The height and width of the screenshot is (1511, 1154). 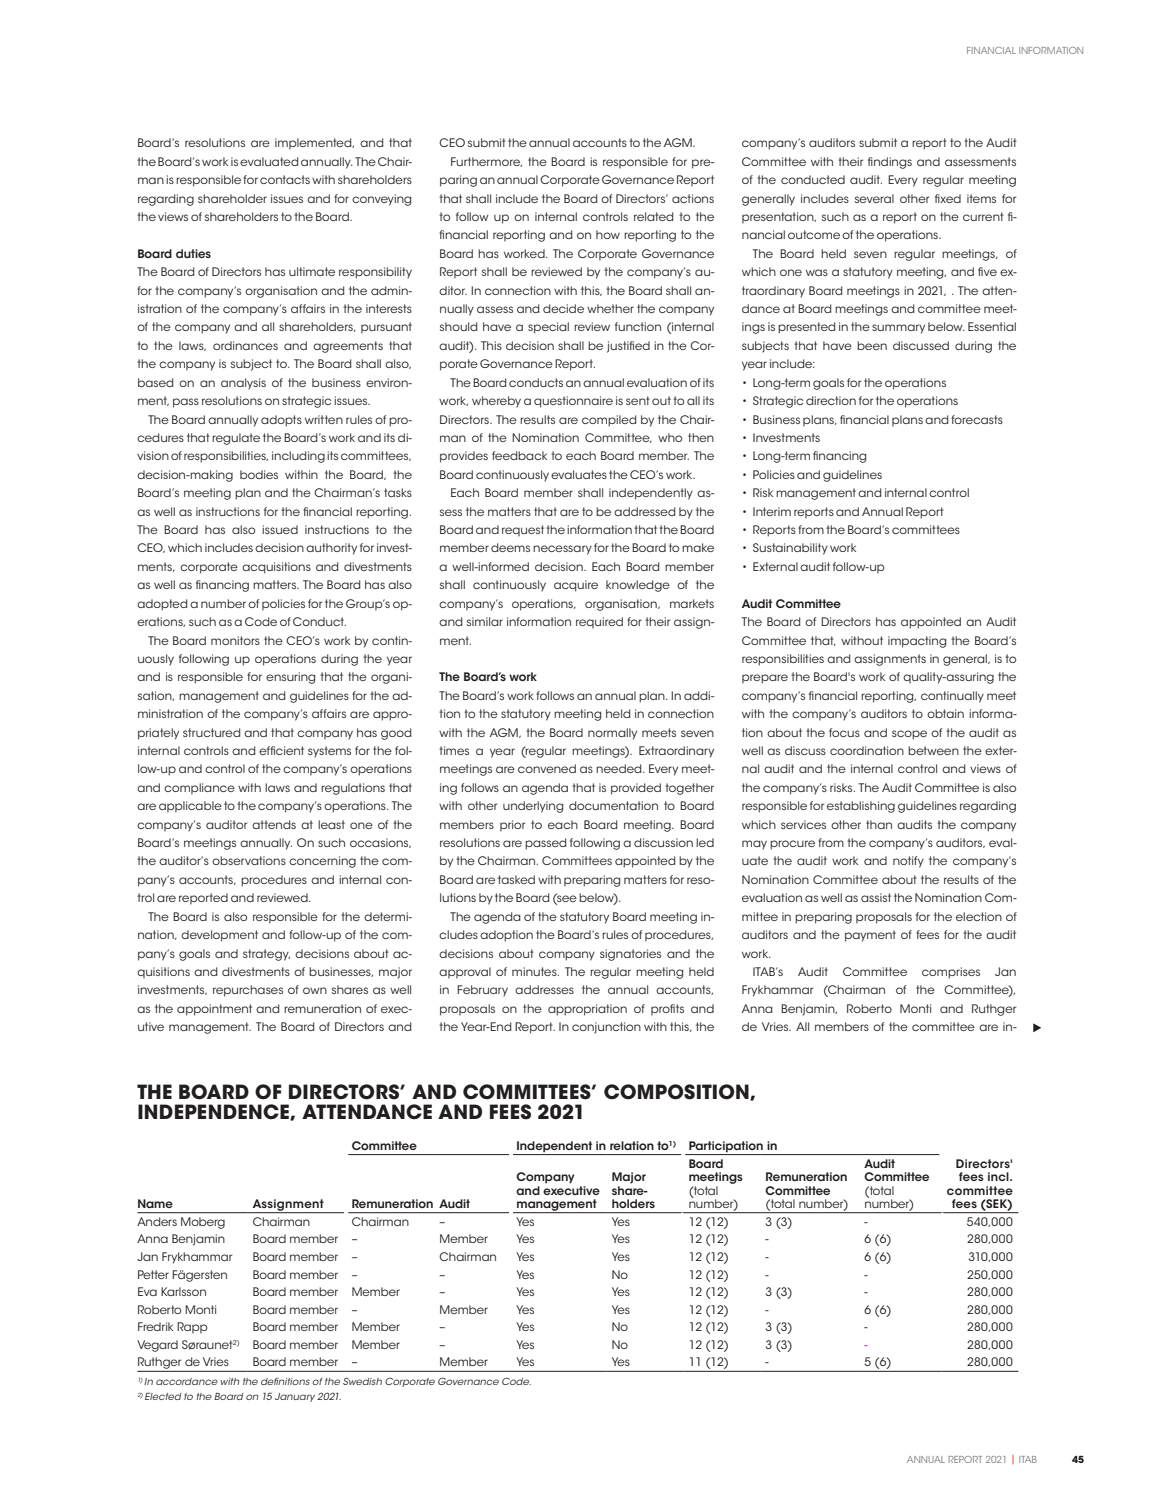 What do you see at coordinates (608, 234) in the screenshot?
I see `how` at bounding box center [608, 234].
